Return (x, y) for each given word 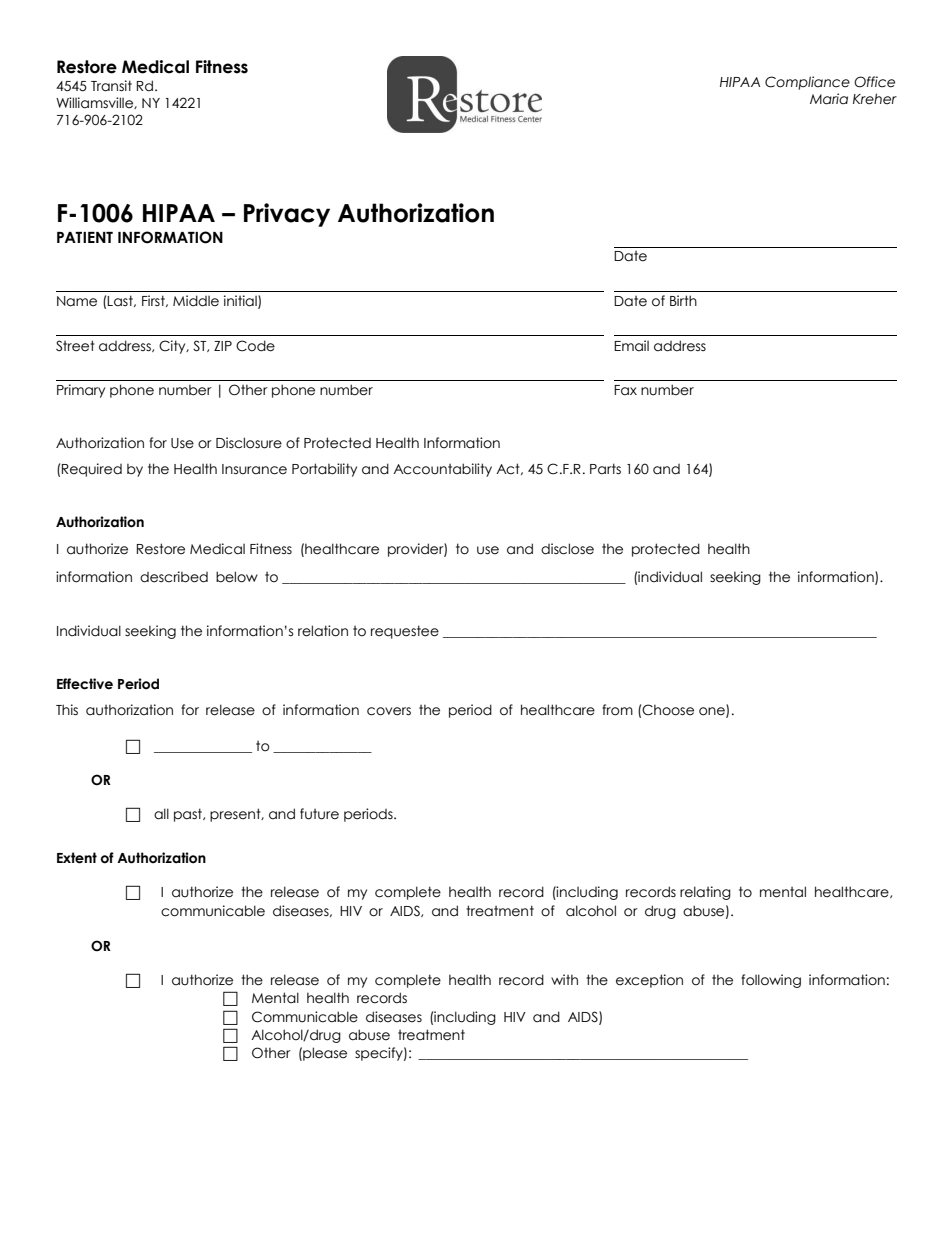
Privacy (287, 215)
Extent (77, 858)
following (771, 981)
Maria (829, 99)
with (564, 979)
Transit (111, 86)
